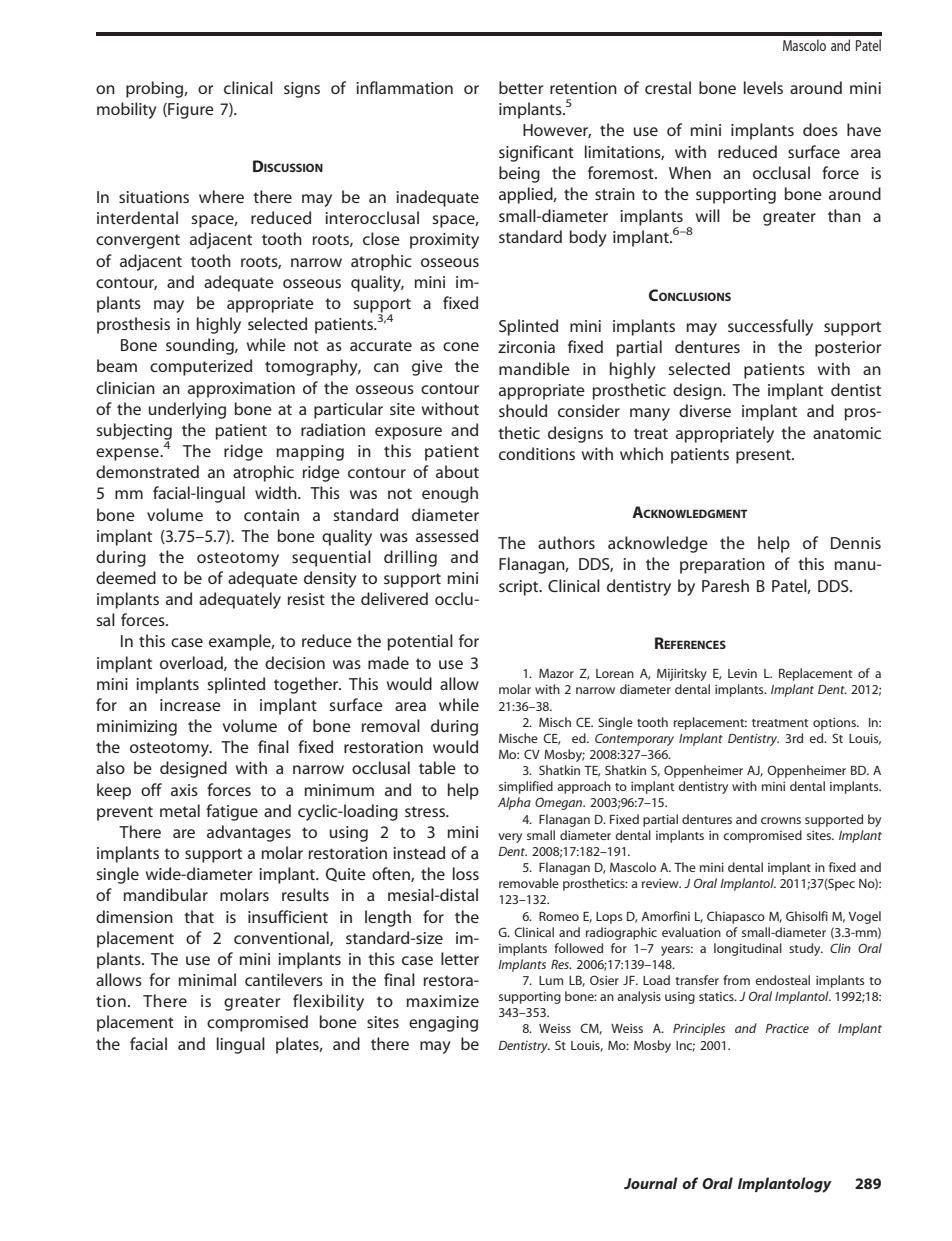 This screenshot has height=1241, width=952. Describe the element at coordinates (787, 1028) in the screenshot. I see `Practice` at that location.
